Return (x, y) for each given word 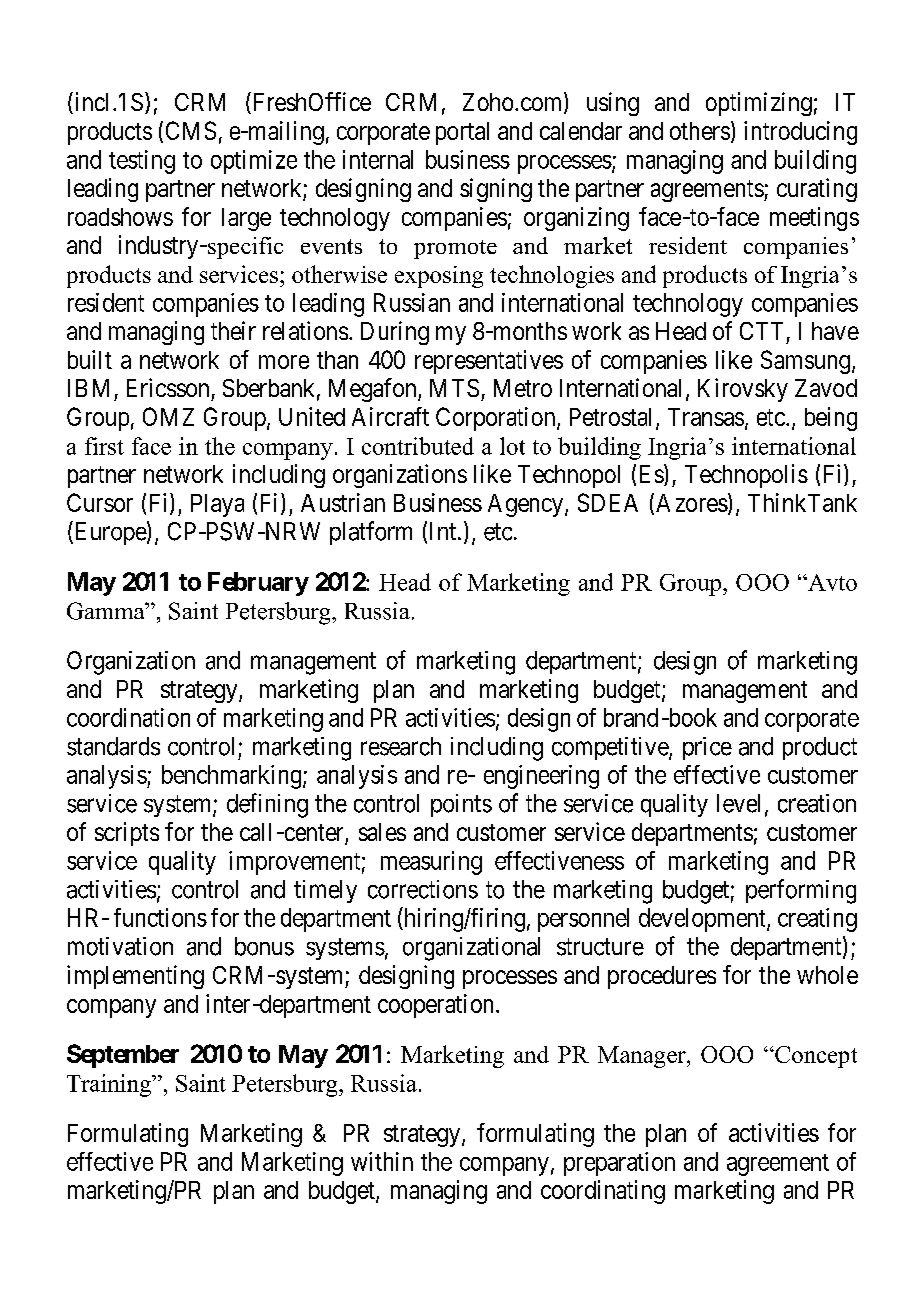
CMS (191, 130)
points (461, 805)
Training (110, 1085)
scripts (127, 834)
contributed (418, 446)
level (738, 803)
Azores (692, 503)
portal (462, 133)
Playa (217, 505)
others (700, 131)
